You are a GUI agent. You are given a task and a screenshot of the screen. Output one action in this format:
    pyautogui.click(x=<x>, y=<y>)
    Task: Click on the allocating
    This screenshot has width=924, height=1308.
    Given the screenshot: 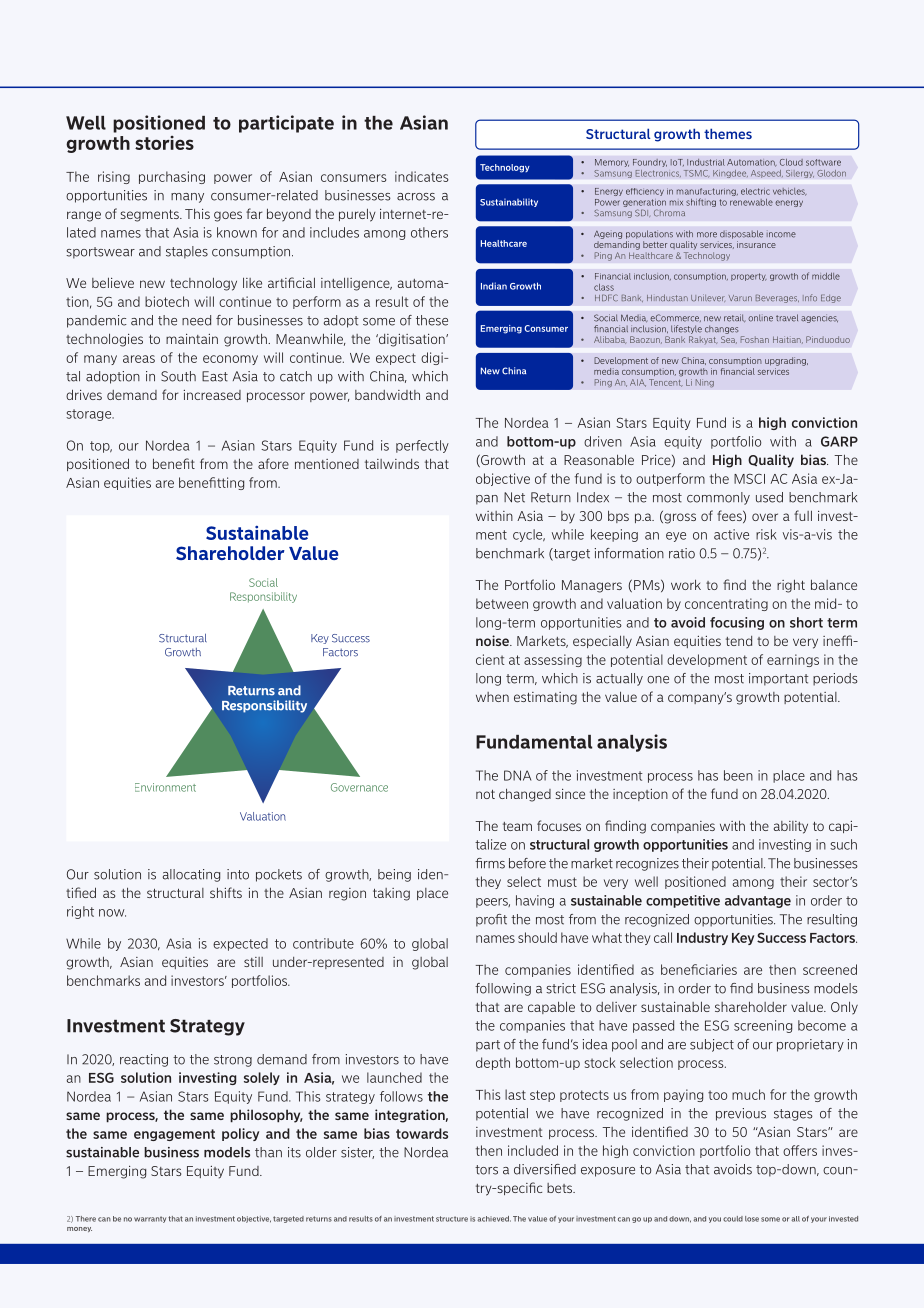 What is the action you would take?
    pyautogui.click(x=191, y=875)
